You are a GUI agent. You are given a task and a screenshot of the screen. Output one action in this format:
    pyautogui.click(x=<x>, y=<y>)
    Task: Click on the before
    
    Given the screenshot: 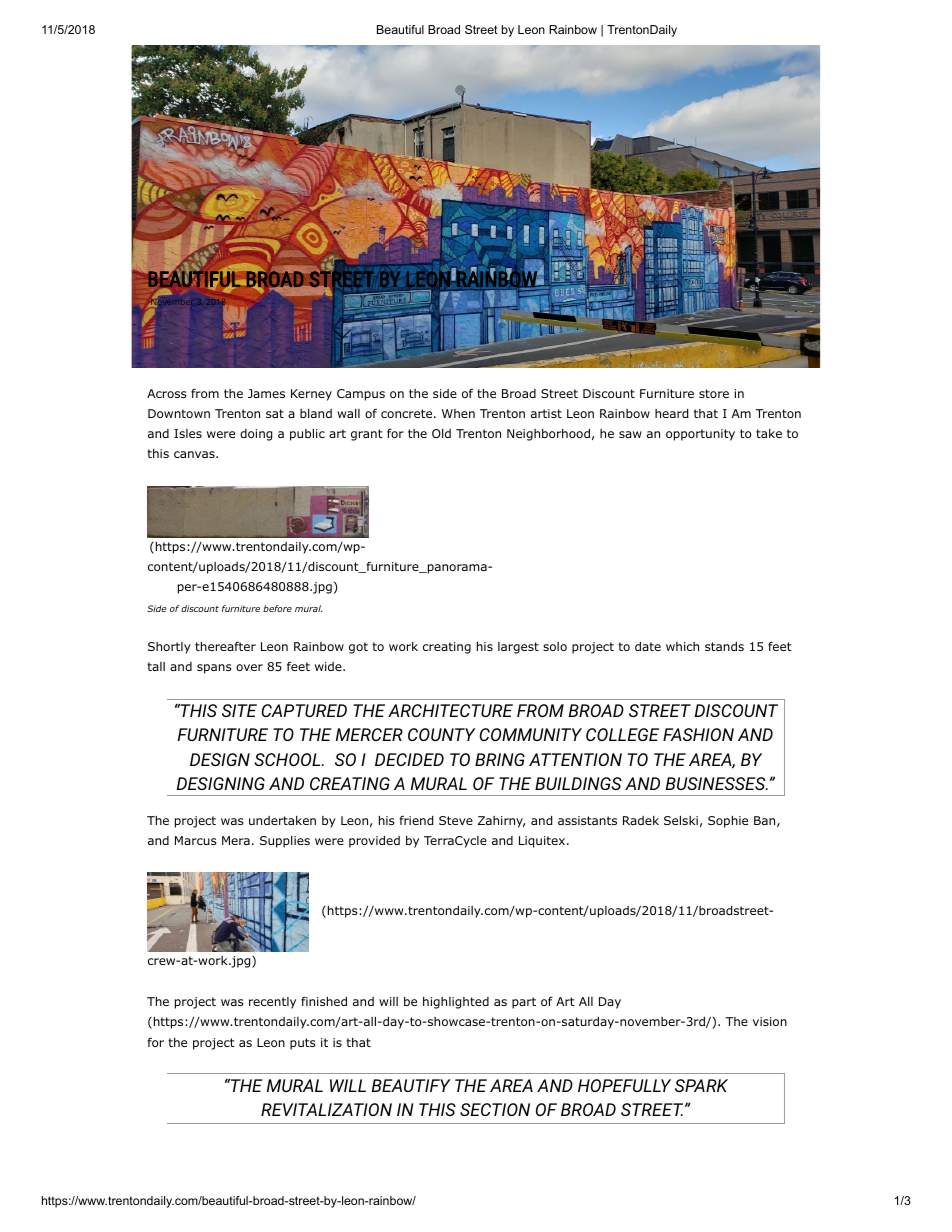 What is the action you would take?
    pyautogui.click(x=277, y=608)
